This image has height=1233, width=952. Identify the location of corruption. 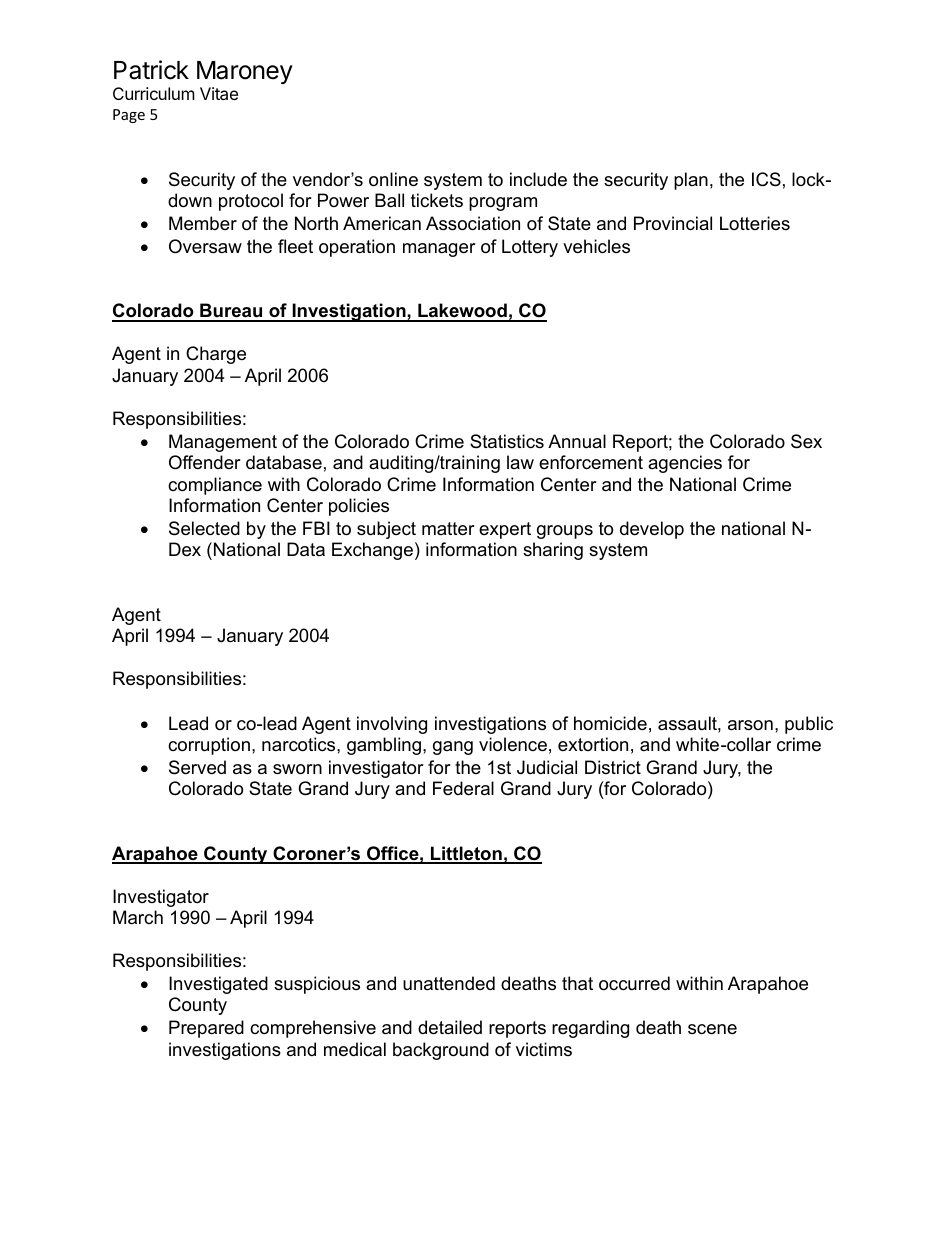
(209, 746).
